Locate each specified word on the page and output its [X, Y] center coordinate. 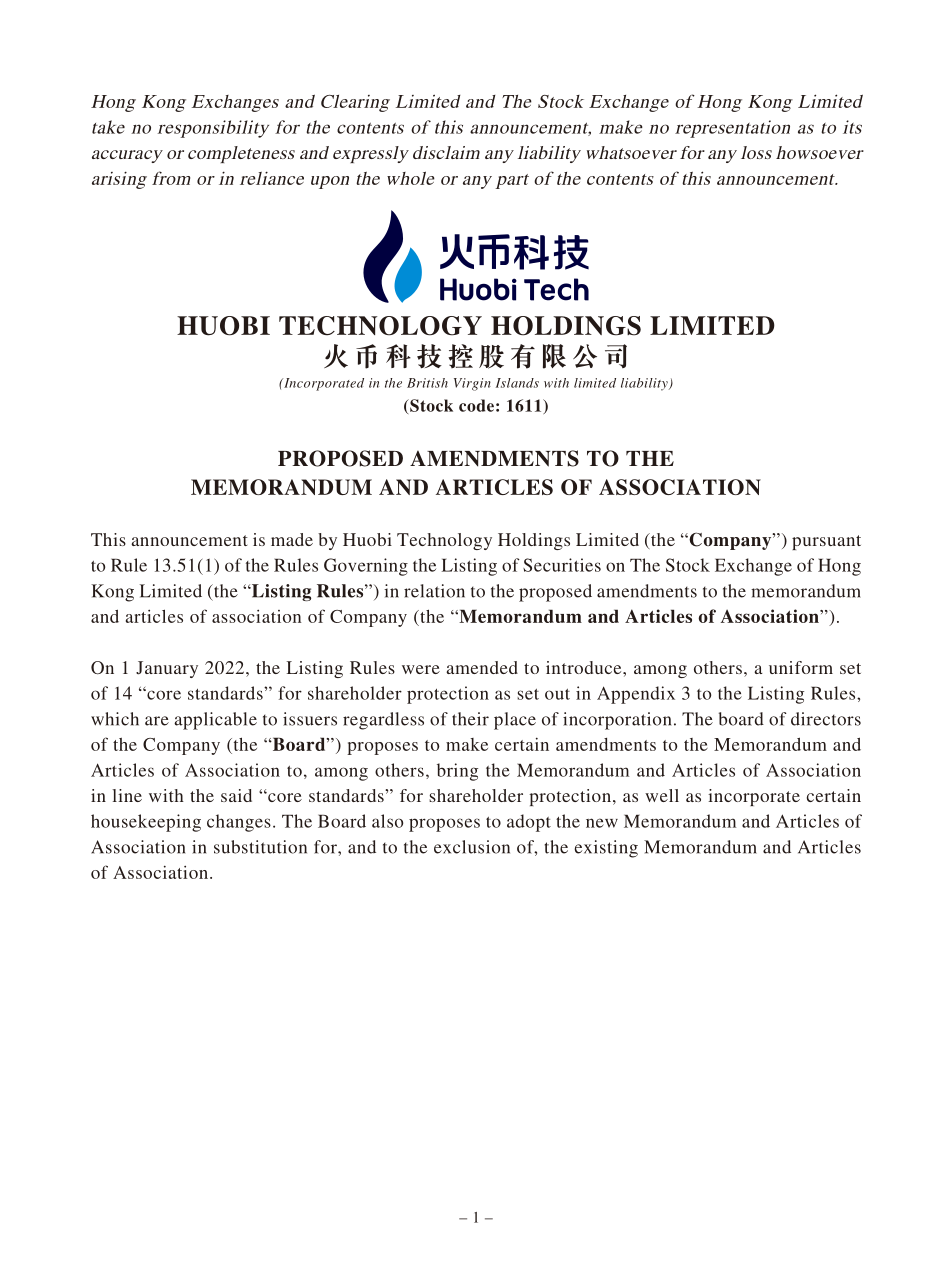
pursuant [826, 542]
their [470, 719]
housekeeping [146, 823]
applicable [215, 721]
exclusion [472, 847]
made [292, 539]
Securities [562, 565]
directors [826, 719]
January [167, 669]
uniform [801, 667]
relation [434, 591]
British [427, 383]
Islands [517, 383]
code [476, 405]
